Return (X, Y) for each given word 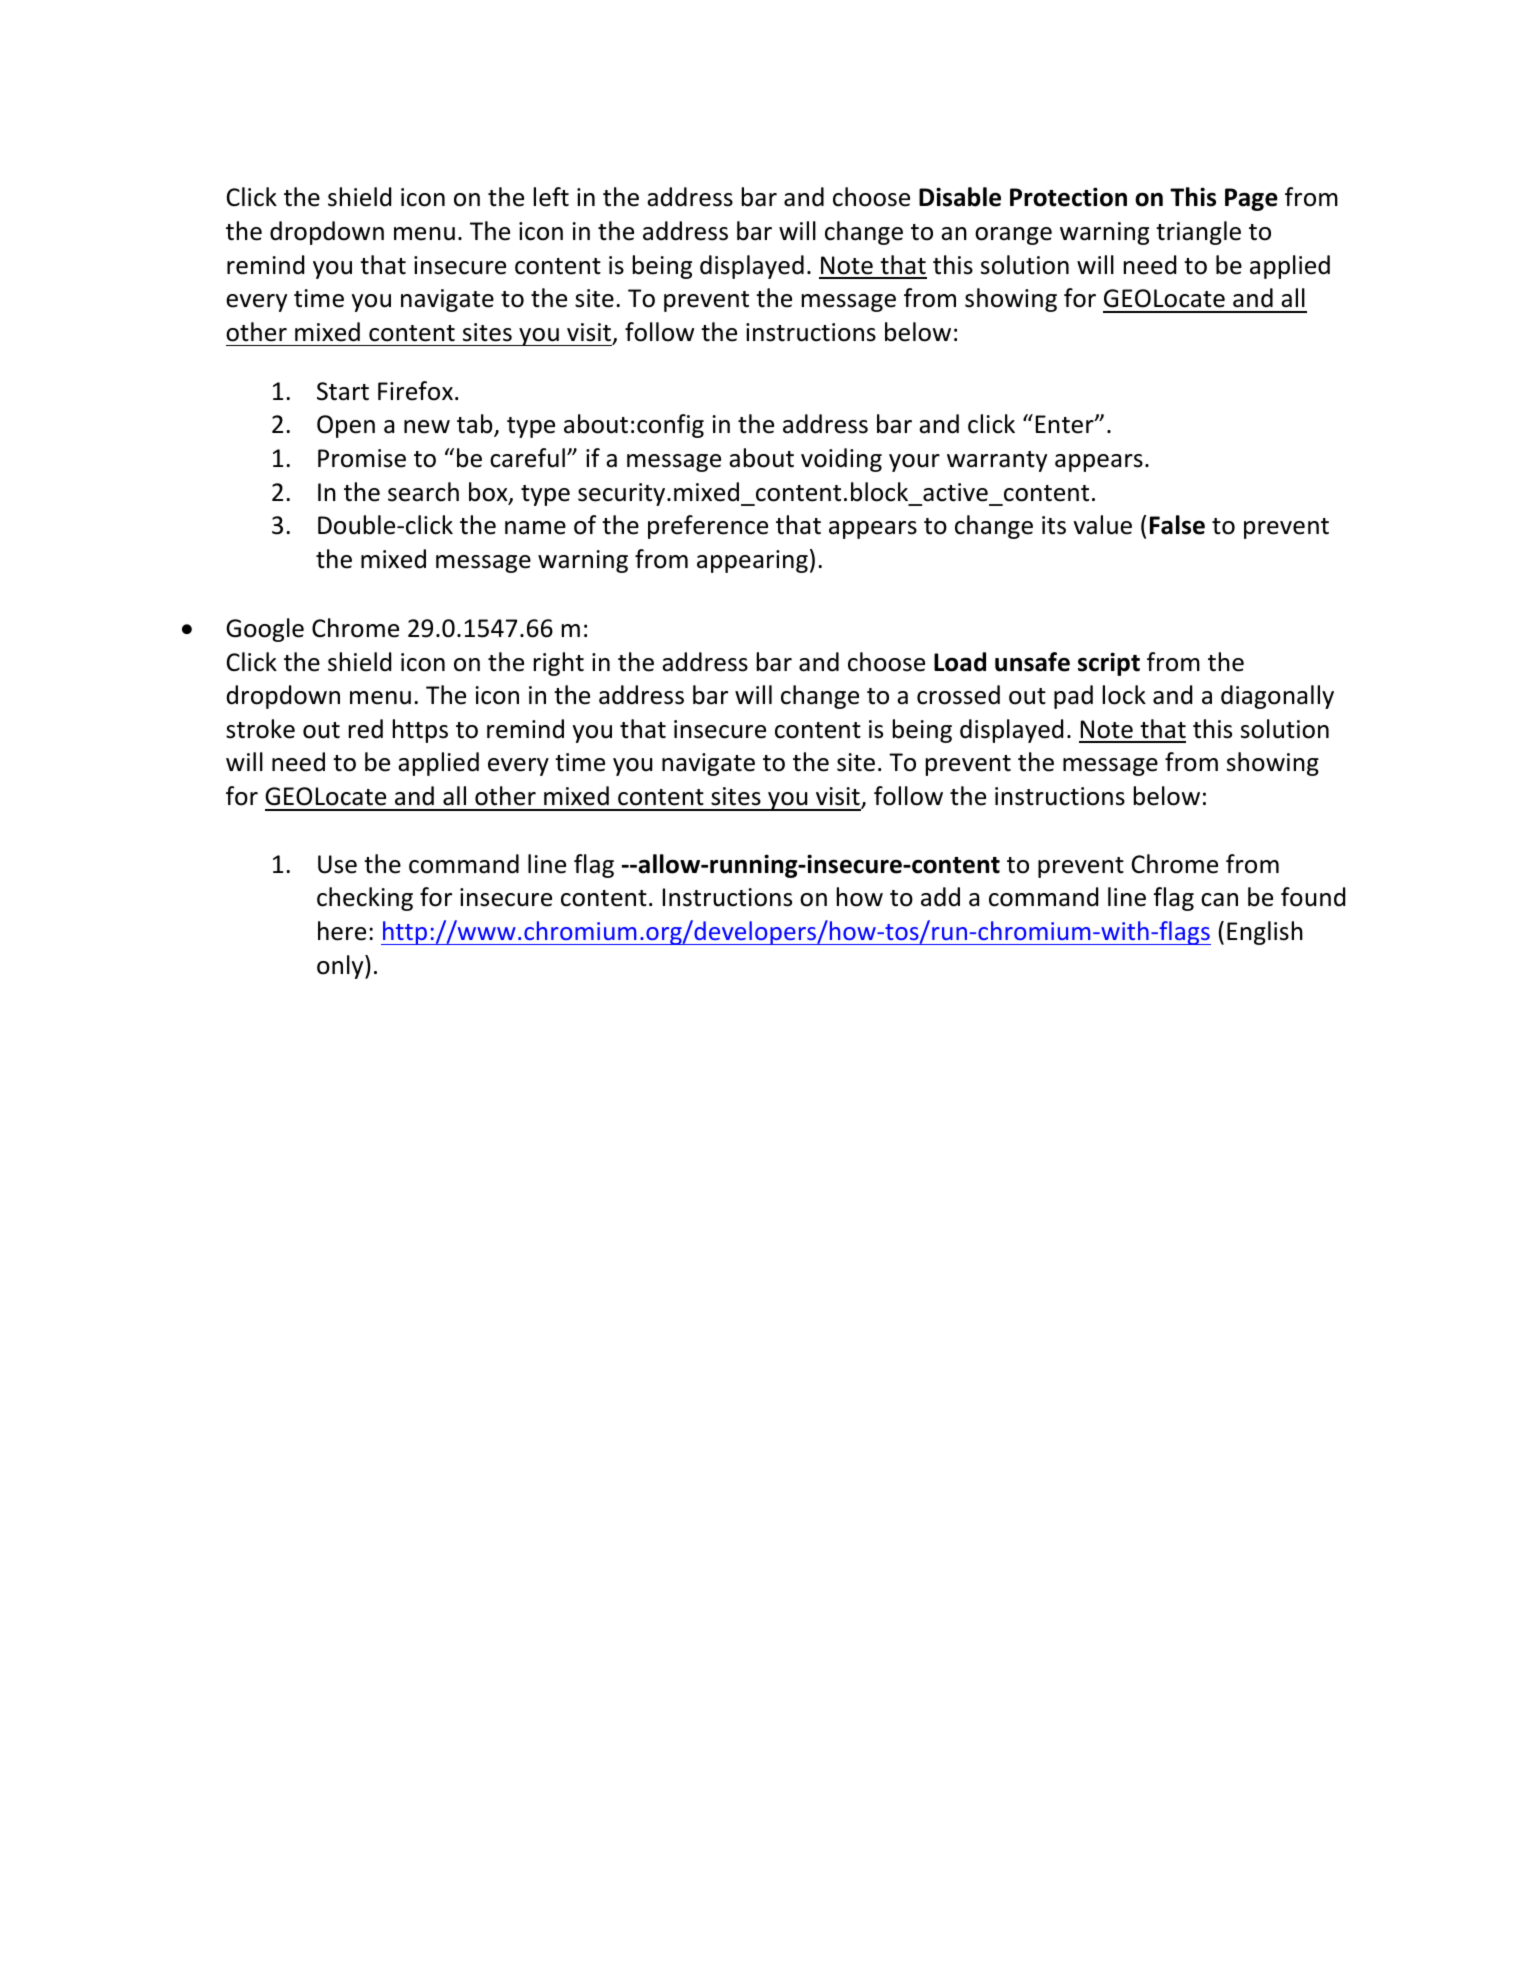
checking (365, 899)
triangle (1198, 233)
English (1265, 933)
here (342, 931)
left (551, 197)
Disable (960, 197)
